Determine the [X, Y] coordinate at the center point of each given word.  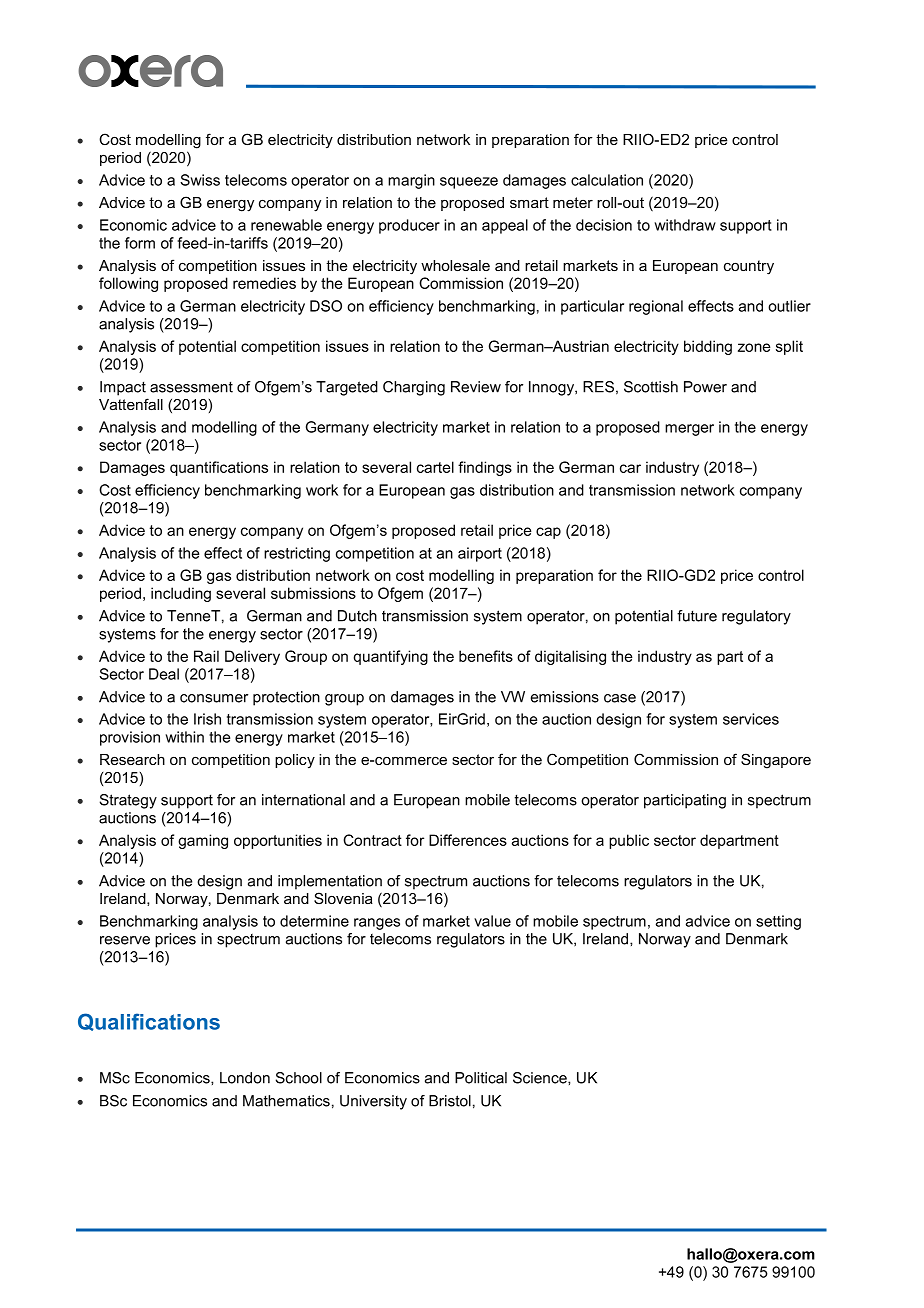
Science [541, 1078]
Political [481, 1078]
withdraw [685, 225]
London [245, 1078]
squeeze [469, 183]
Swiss [200, 180]
